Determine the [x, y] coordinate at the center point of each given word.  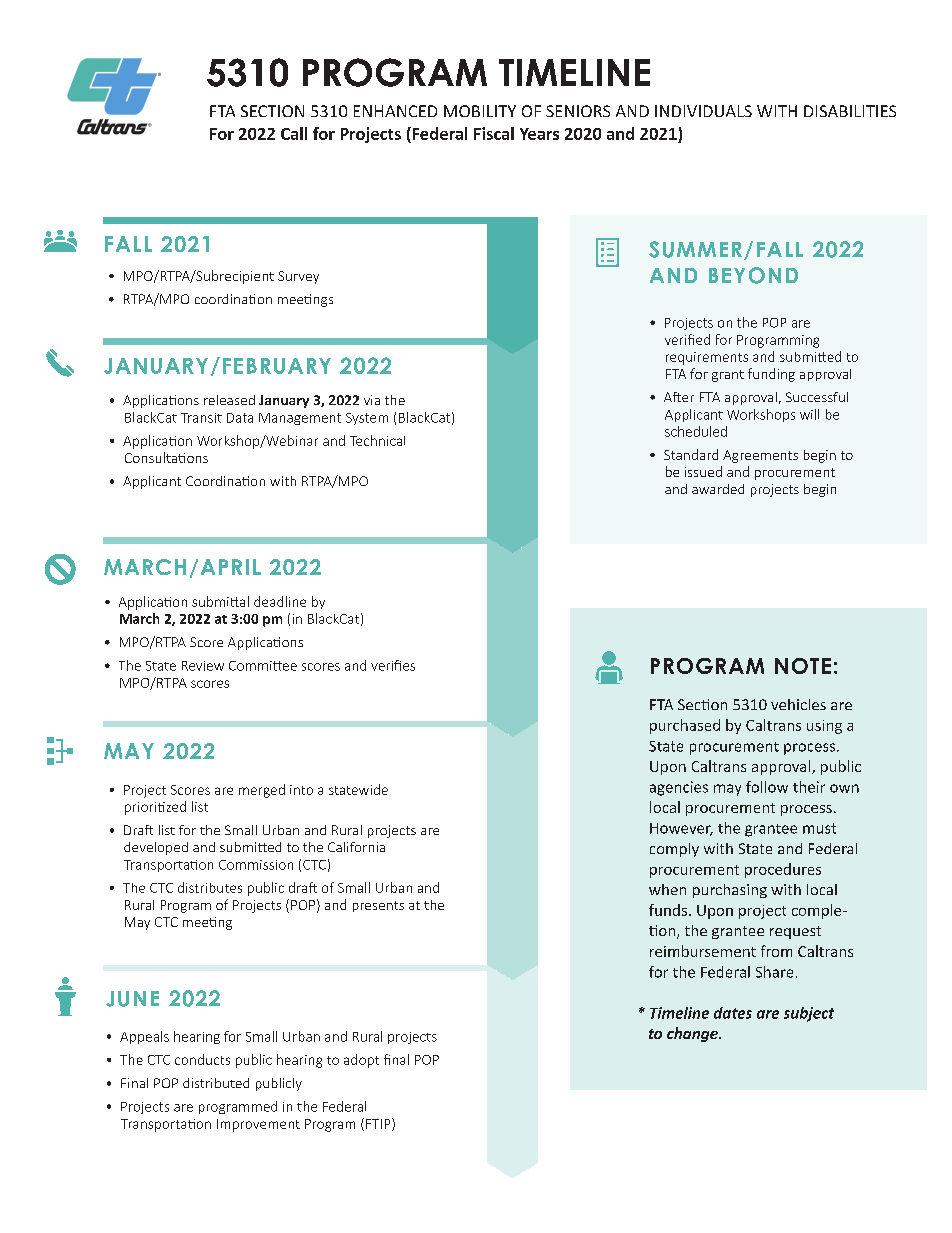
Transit [201, 418]
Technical [377, 440]
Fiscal [494, 133]
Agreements [760, 456]
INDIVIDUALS [703, 111]
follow [767, 787]
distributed [216, 1083]
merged [262, 791]
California [356, 847]
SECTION [272, 111]
